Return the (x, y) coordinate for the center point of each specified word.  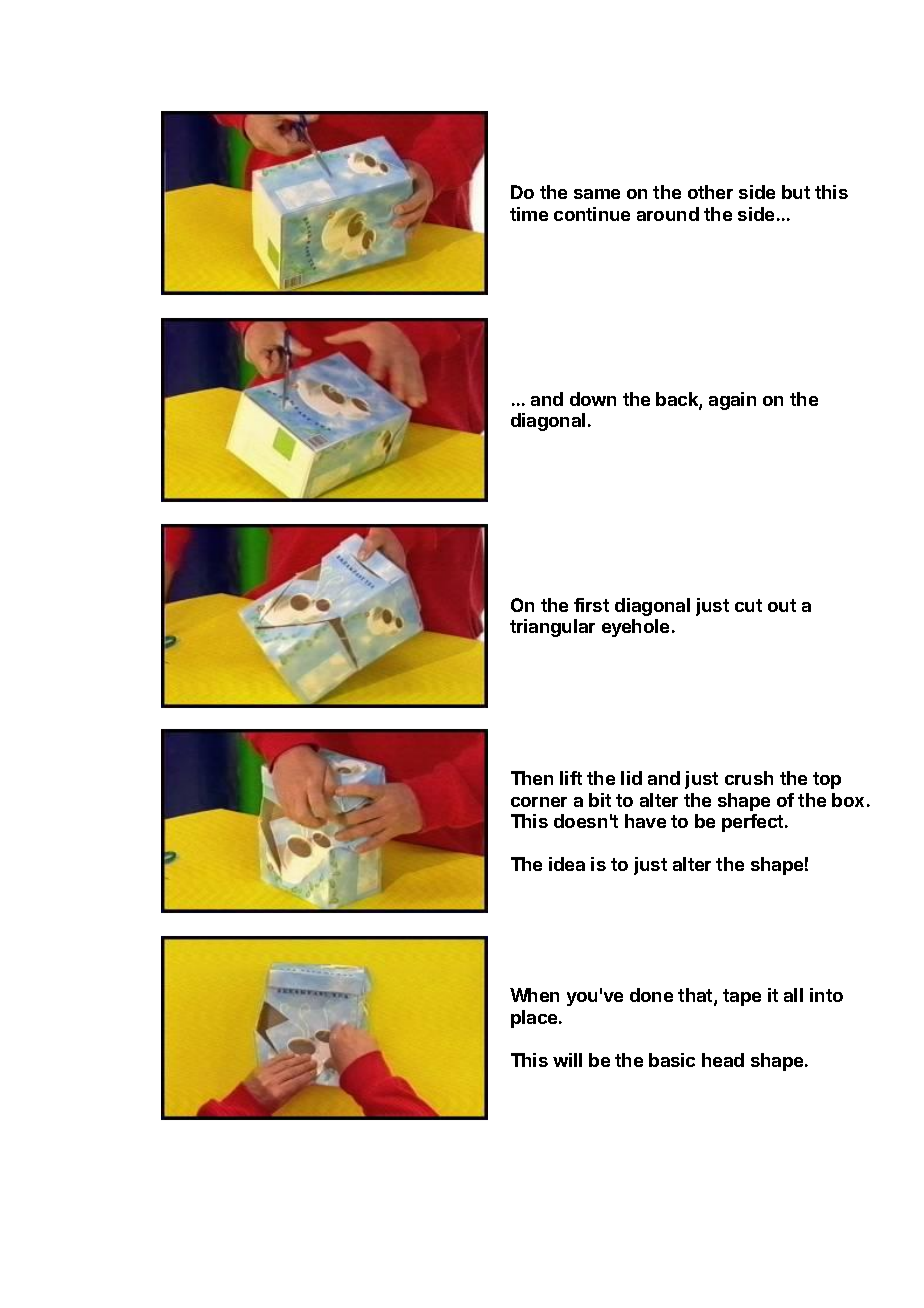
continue (592, 214)
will (567, 1060)
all (793, 995)
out (782, 605)
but (796, 192)
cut (748, 605)
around (668, 214)
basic (672, 1060)
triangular (552, 628)
